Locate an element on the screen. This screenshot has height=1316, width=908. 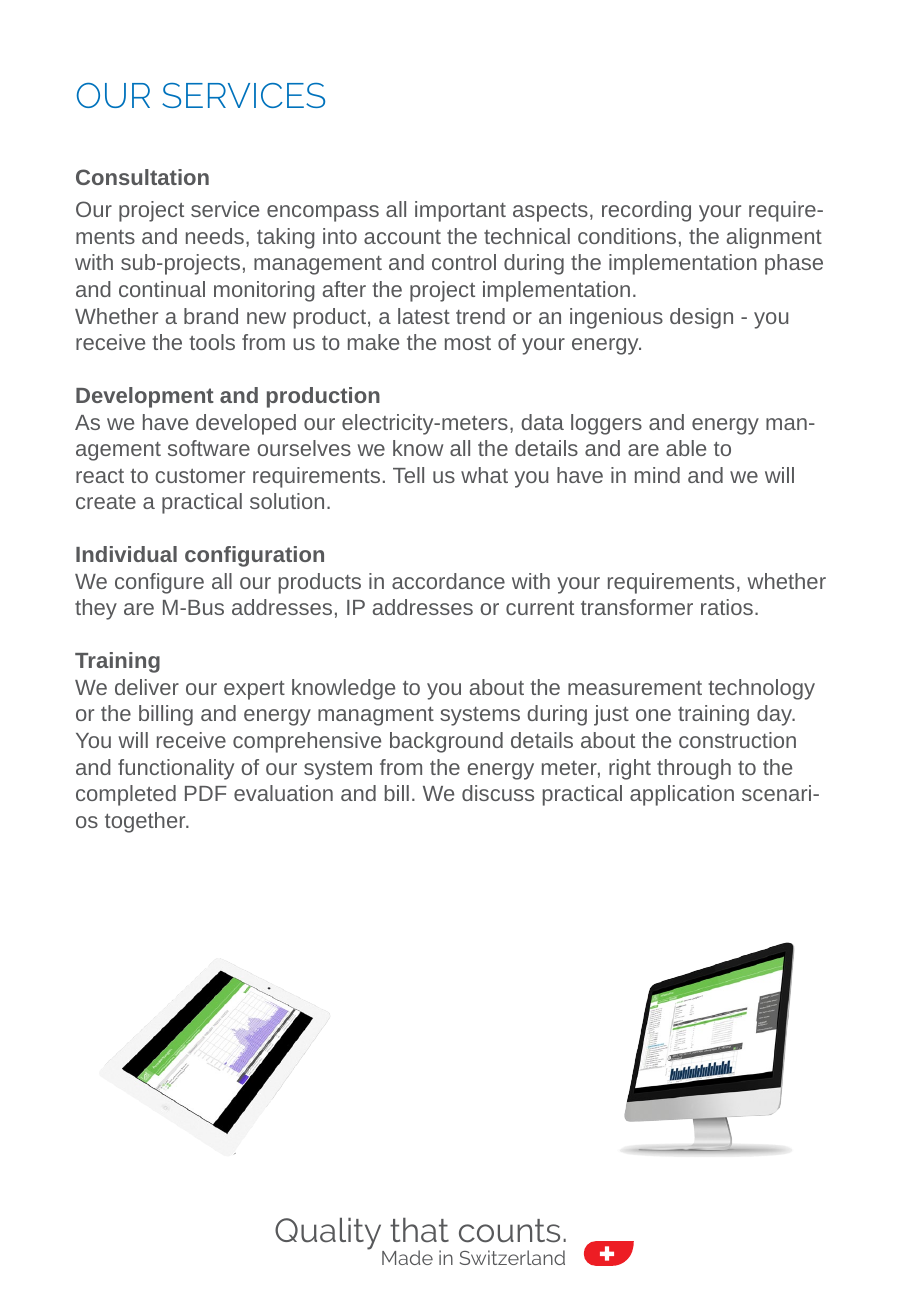
Development is located at coordinates (145, 397).
